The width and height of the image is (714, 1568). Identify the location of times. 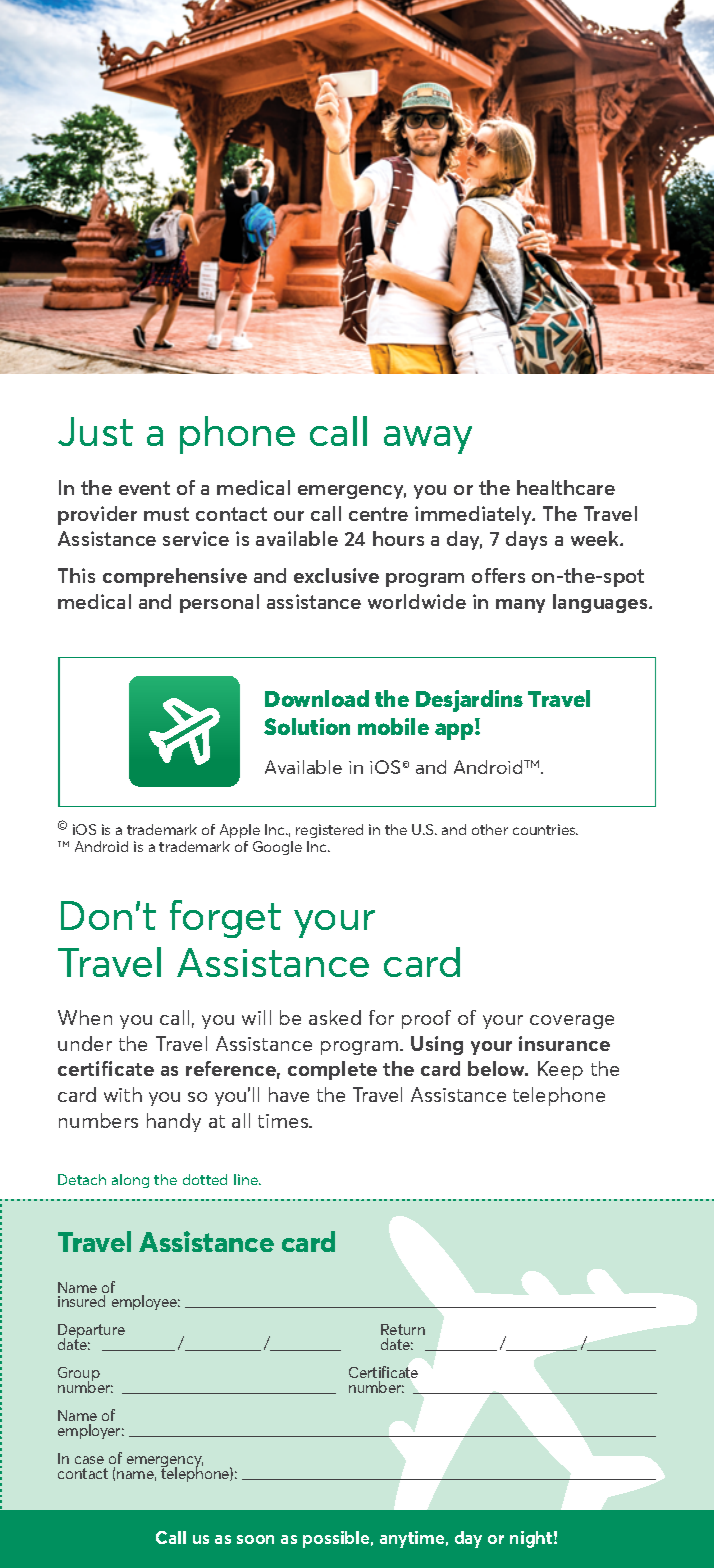
(284, 1121).
